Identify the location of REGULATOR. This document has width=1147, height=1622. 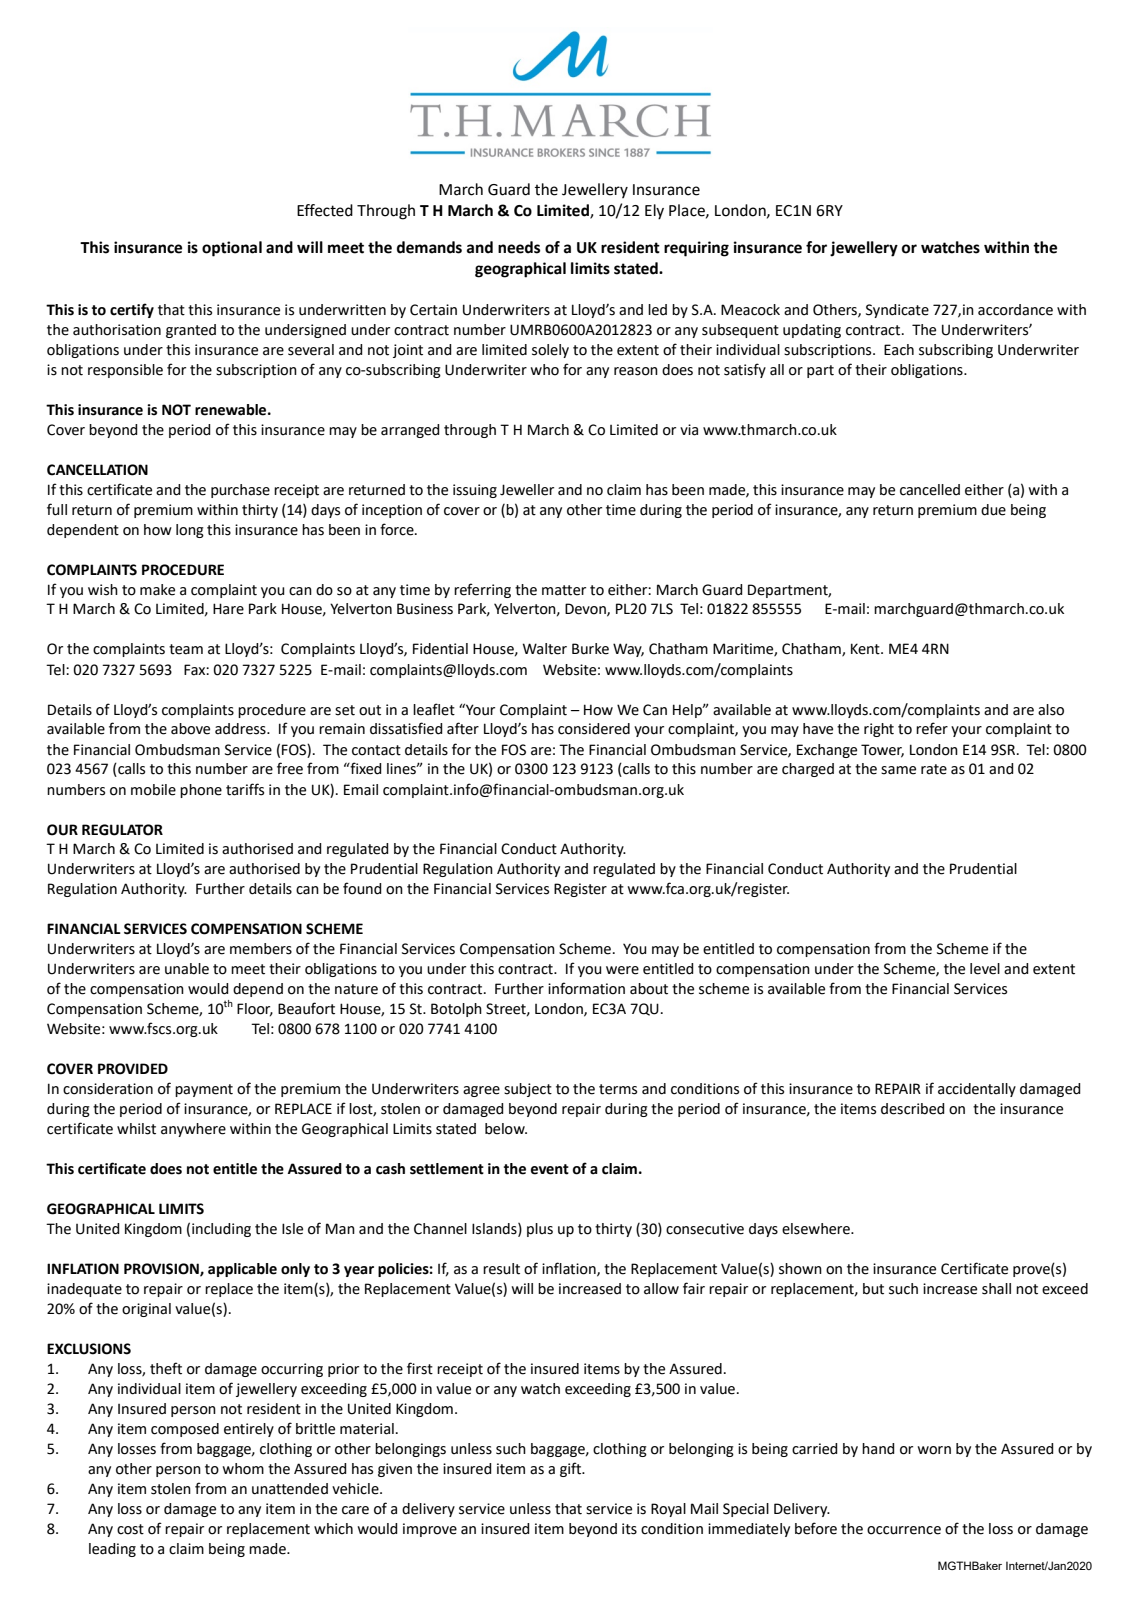
(122, 830).
